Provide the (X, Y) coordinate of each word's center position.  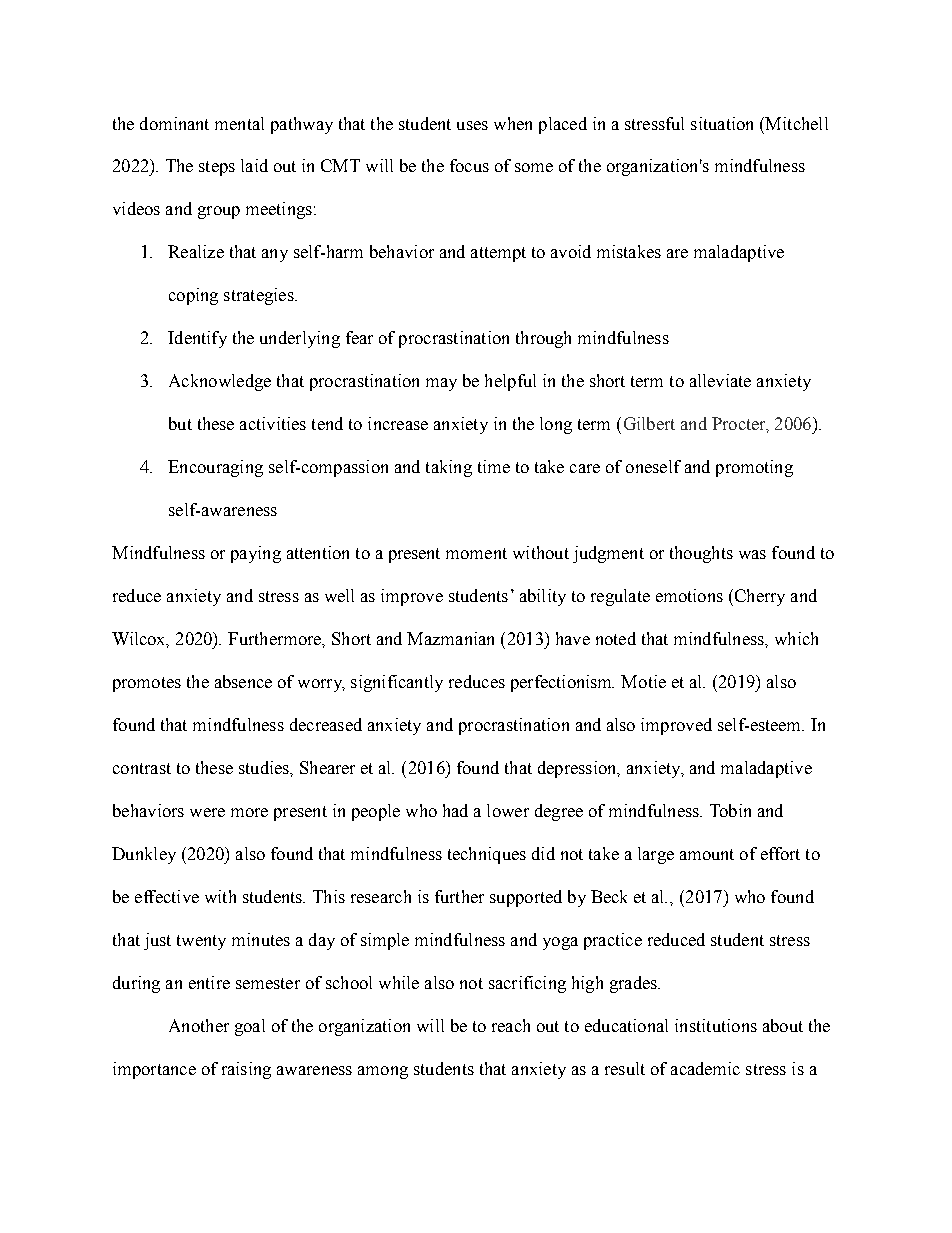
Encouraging (215, 468)
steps (217, 168)
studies (265, 767)
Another (199, 1025)
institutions (716, 1025)
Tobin (730, 810)
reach (511, 1025)
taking (449, 468)
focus (469, 165)
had (455, 810)
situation (722, 123)
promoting (754, 468)
